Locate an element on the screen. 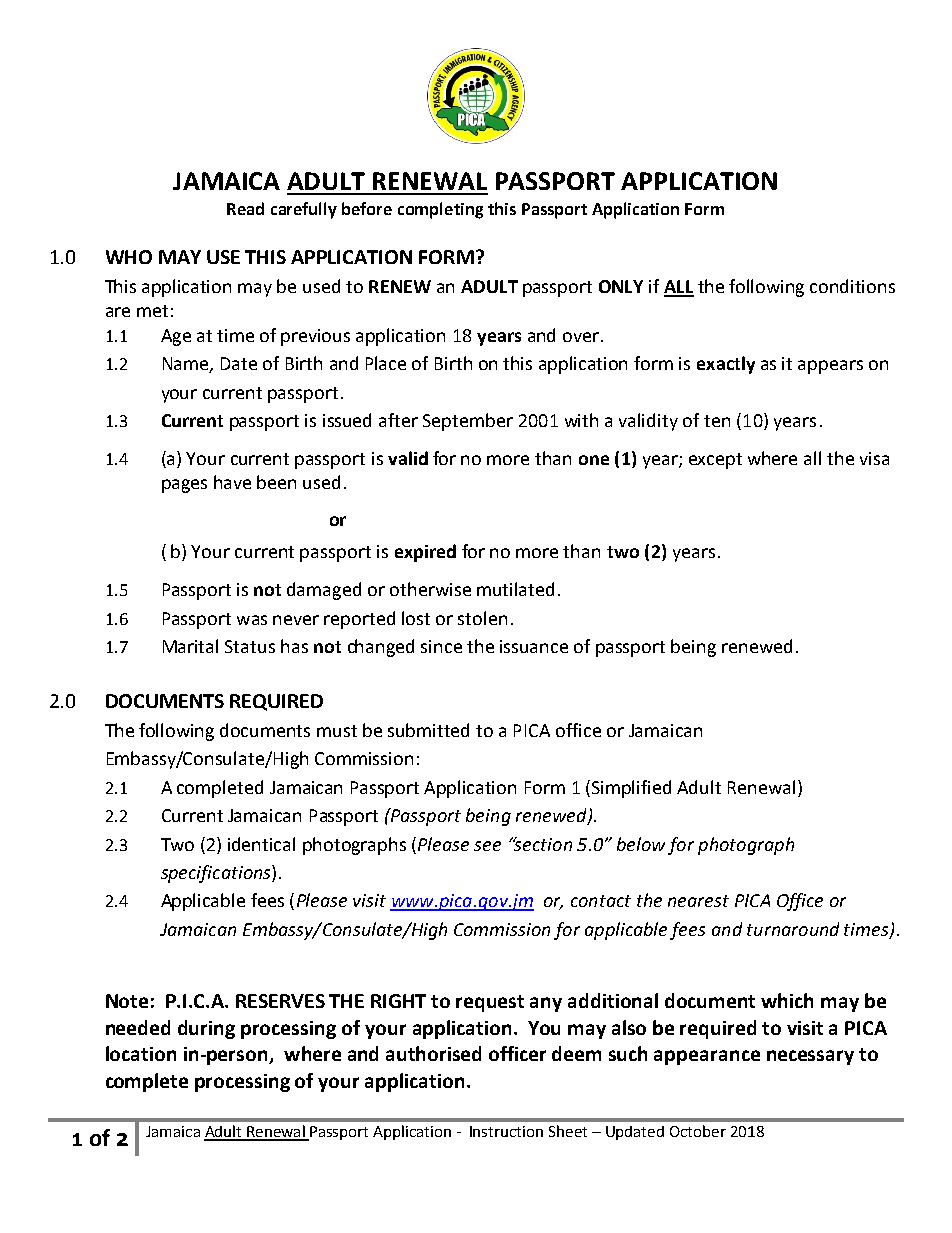 The height and width of the screenshot is (1233, 952). conditions is located at coordinates (852, 286).
